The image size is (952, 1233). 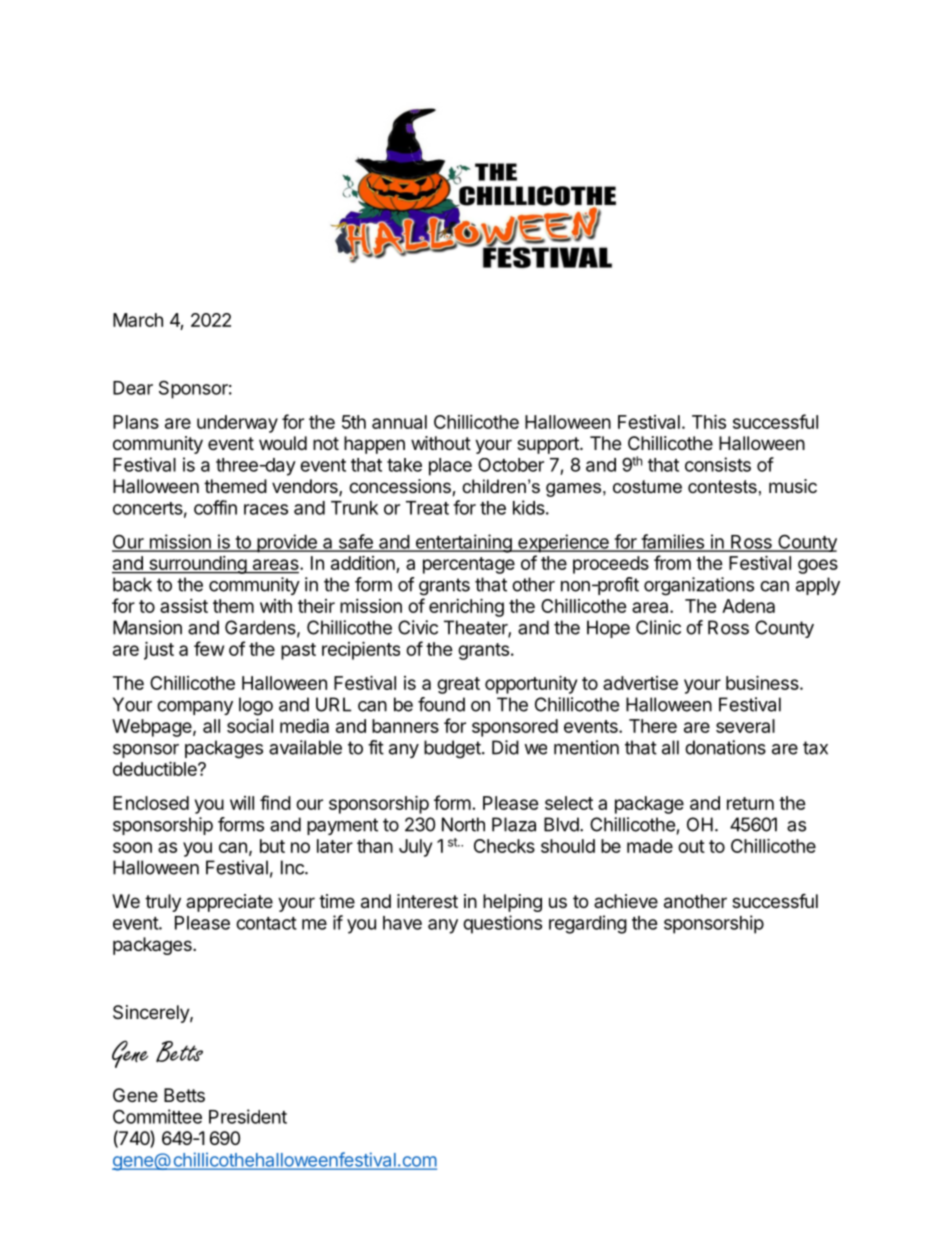 What do you see at coordinates (195, 708) in the page?
I see `company` at bounding box center [195, 708].
